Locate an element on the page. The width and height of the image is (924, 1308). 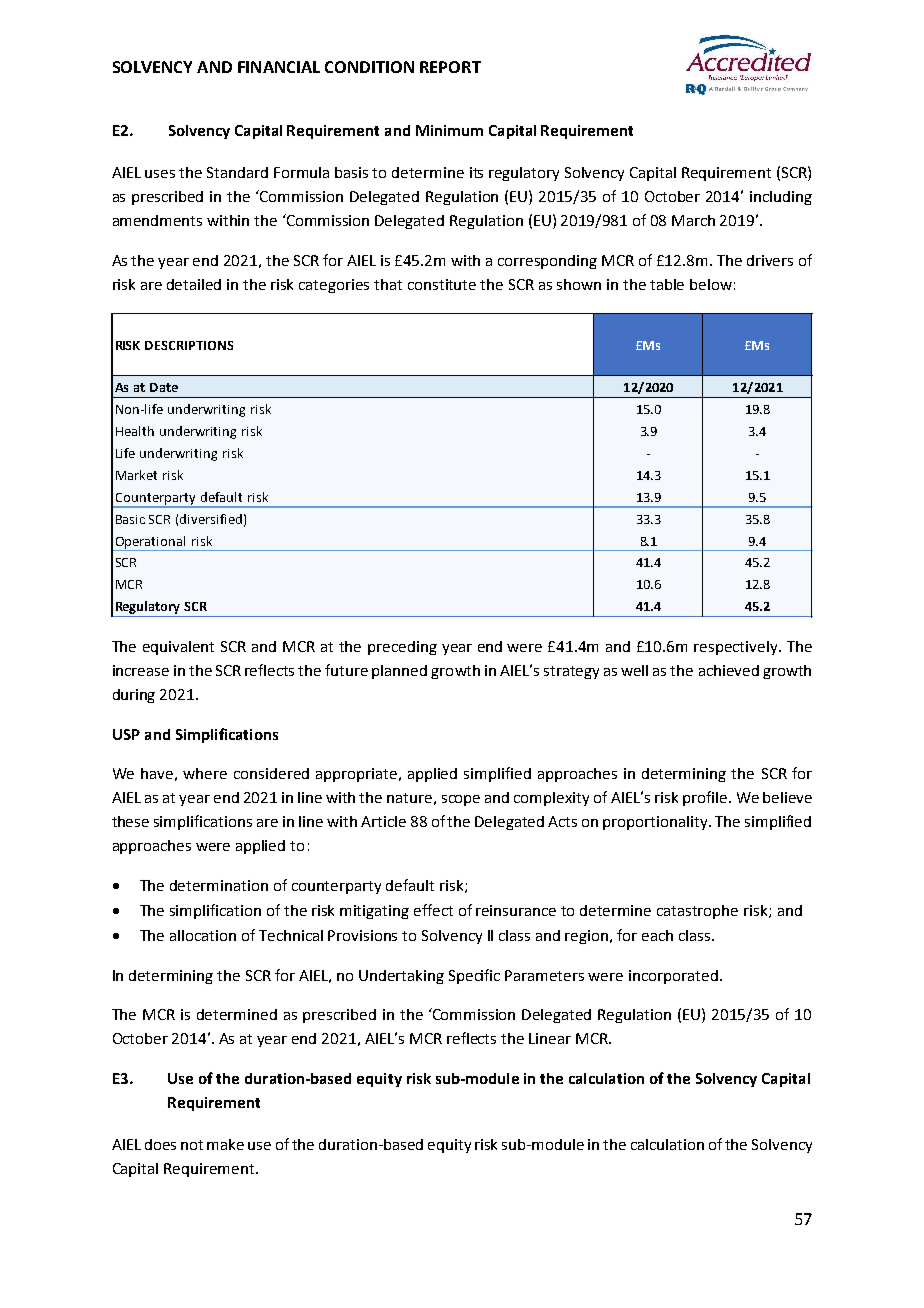
not is located at coordinates (192, 1145).
